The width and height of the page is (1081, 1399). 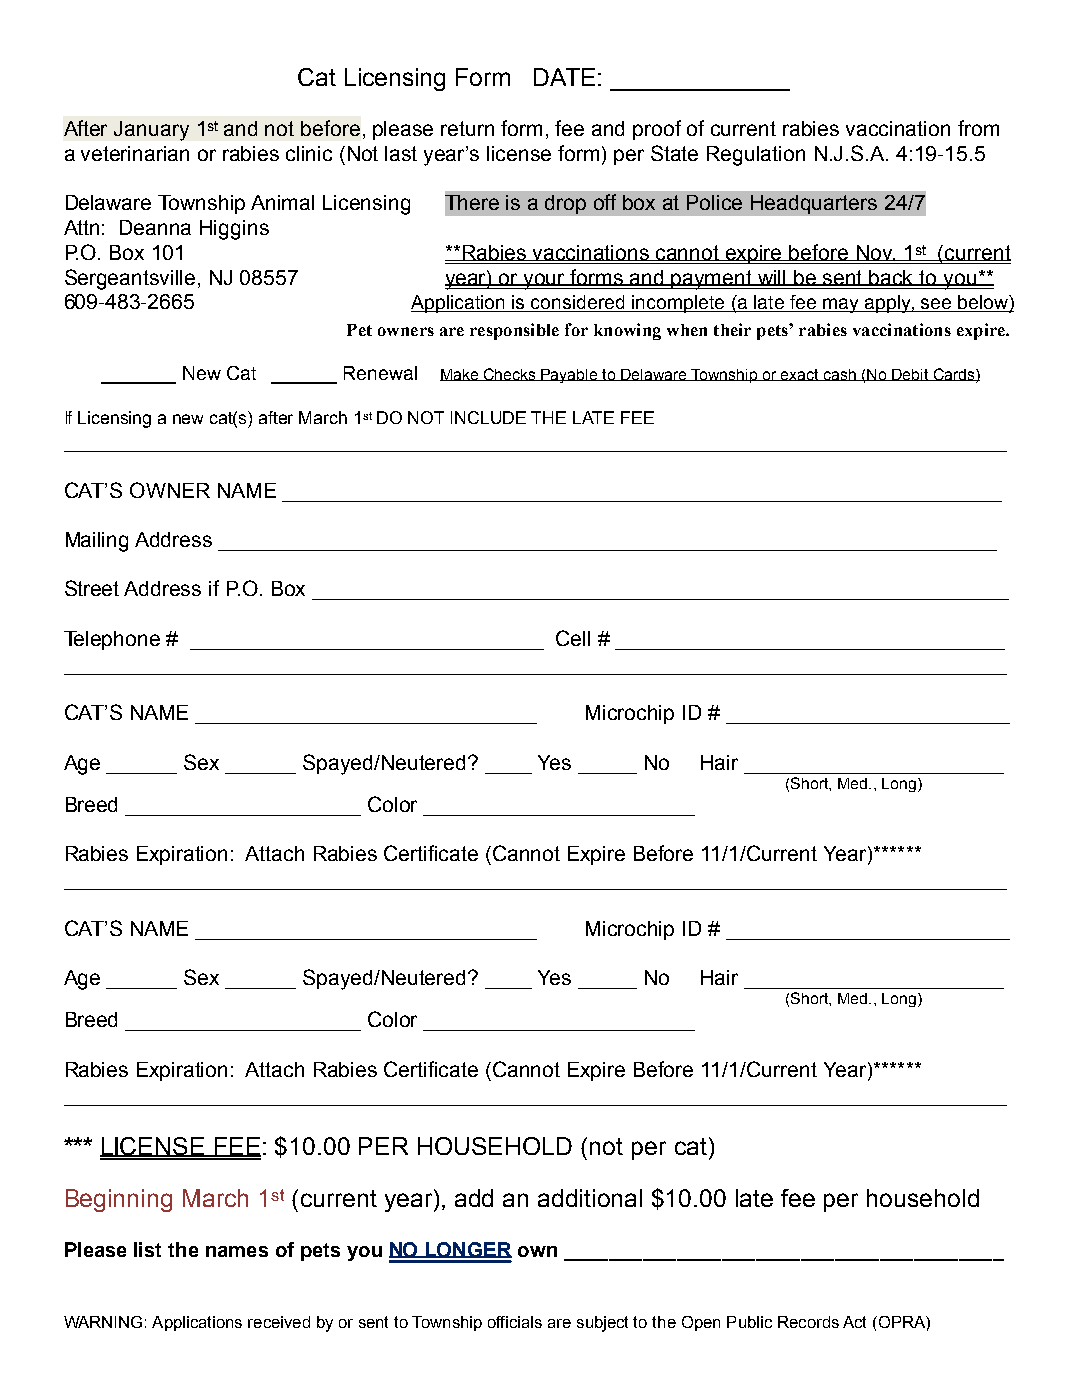 I want to click on exact, so click(x=800, y=375).
